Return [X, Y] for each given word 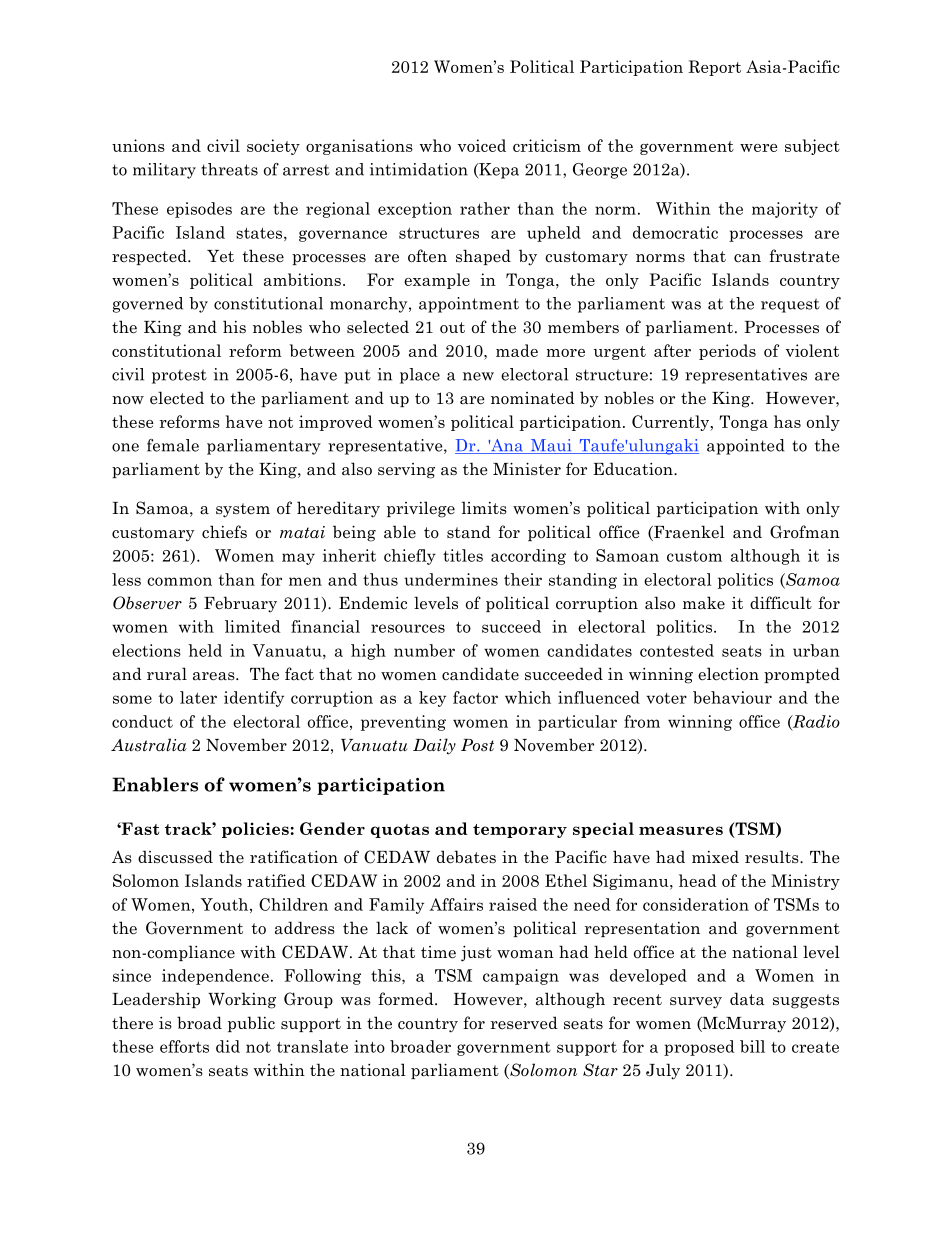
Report [714, 68]
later [198, 697]
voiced [482, 145]
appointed [746, 447]
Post [477, 745]
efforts [184, 1046]
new [478, 376]
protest [179, 376]
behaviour [732, 697]
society [273, 147]
